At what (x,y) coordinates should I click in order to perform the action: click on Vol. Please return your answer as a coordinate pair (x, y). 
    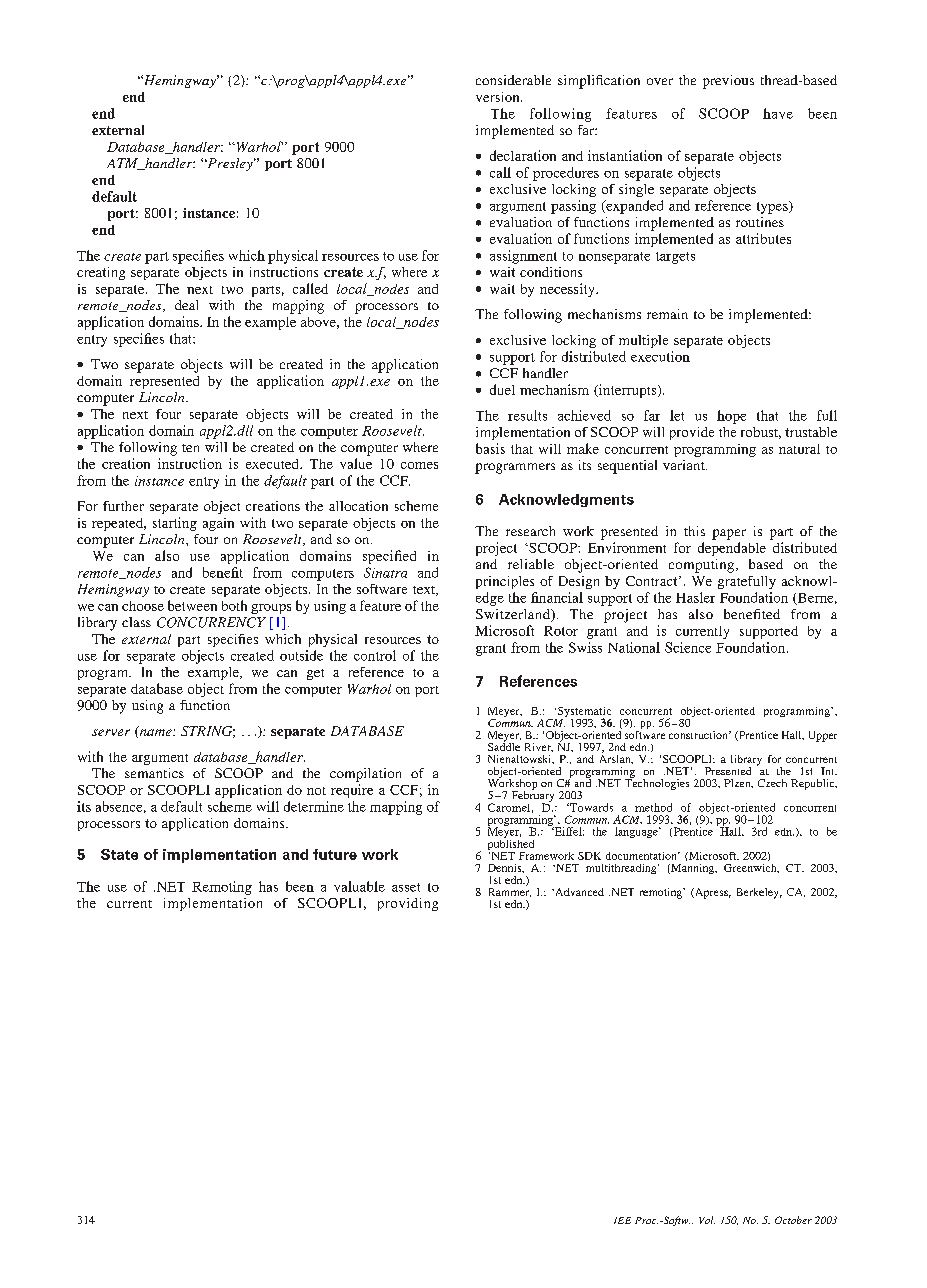
    Looking at the image, I should click on (707, 1220).
